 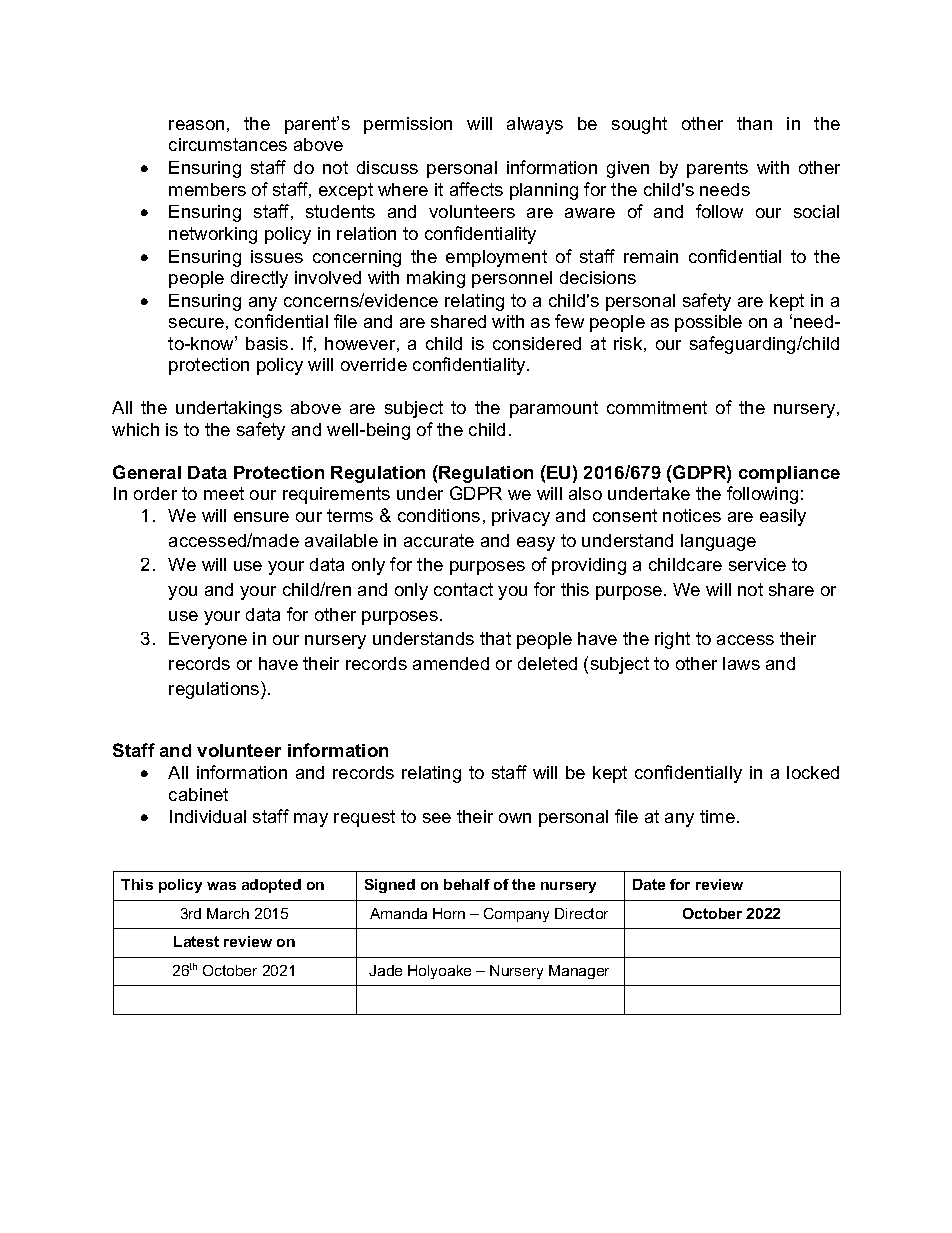 What do you see at coordinates (196, 941) in the document?
I see `Latest` at bounding box center [196, 941].
